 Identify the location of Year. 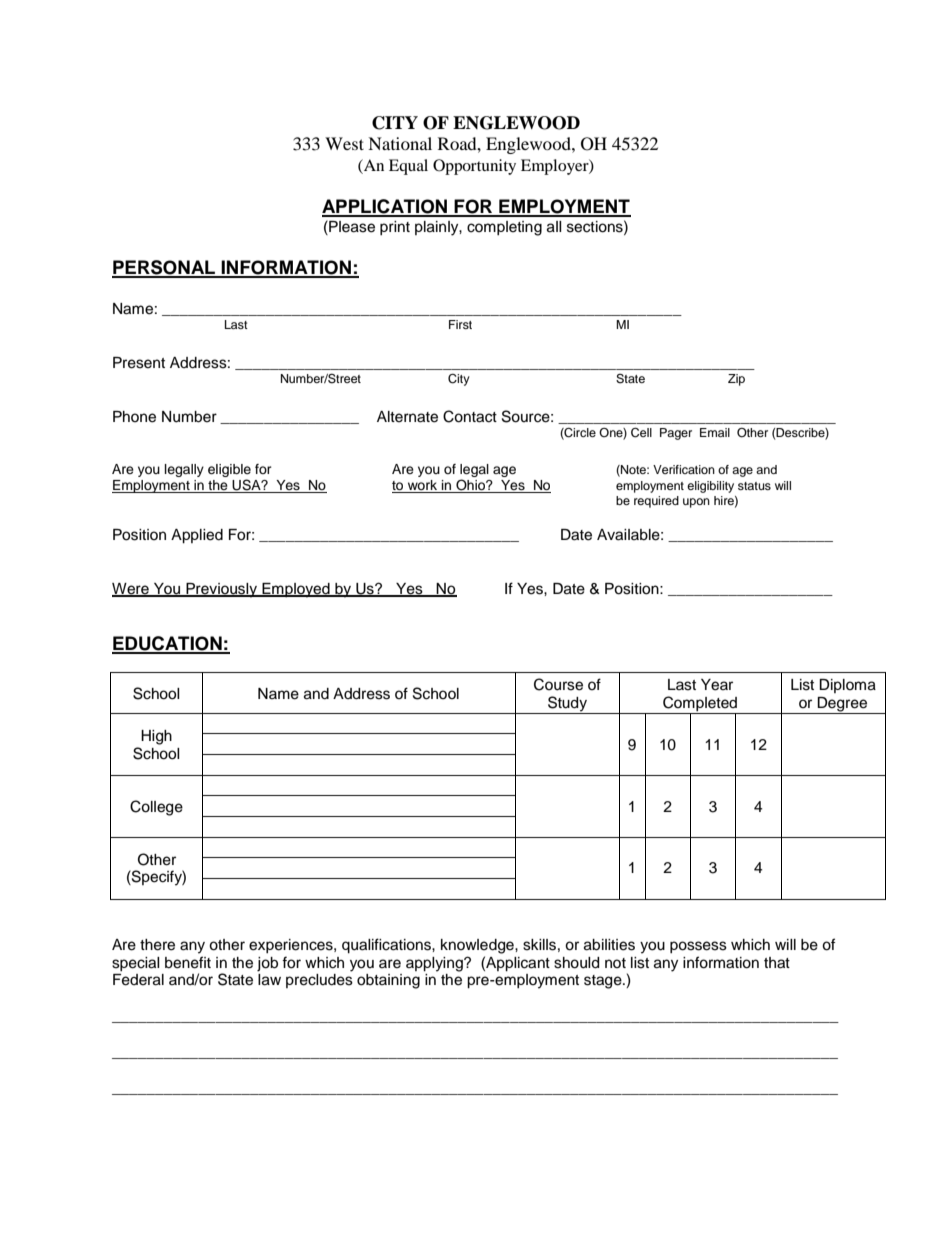
(717, 685).
